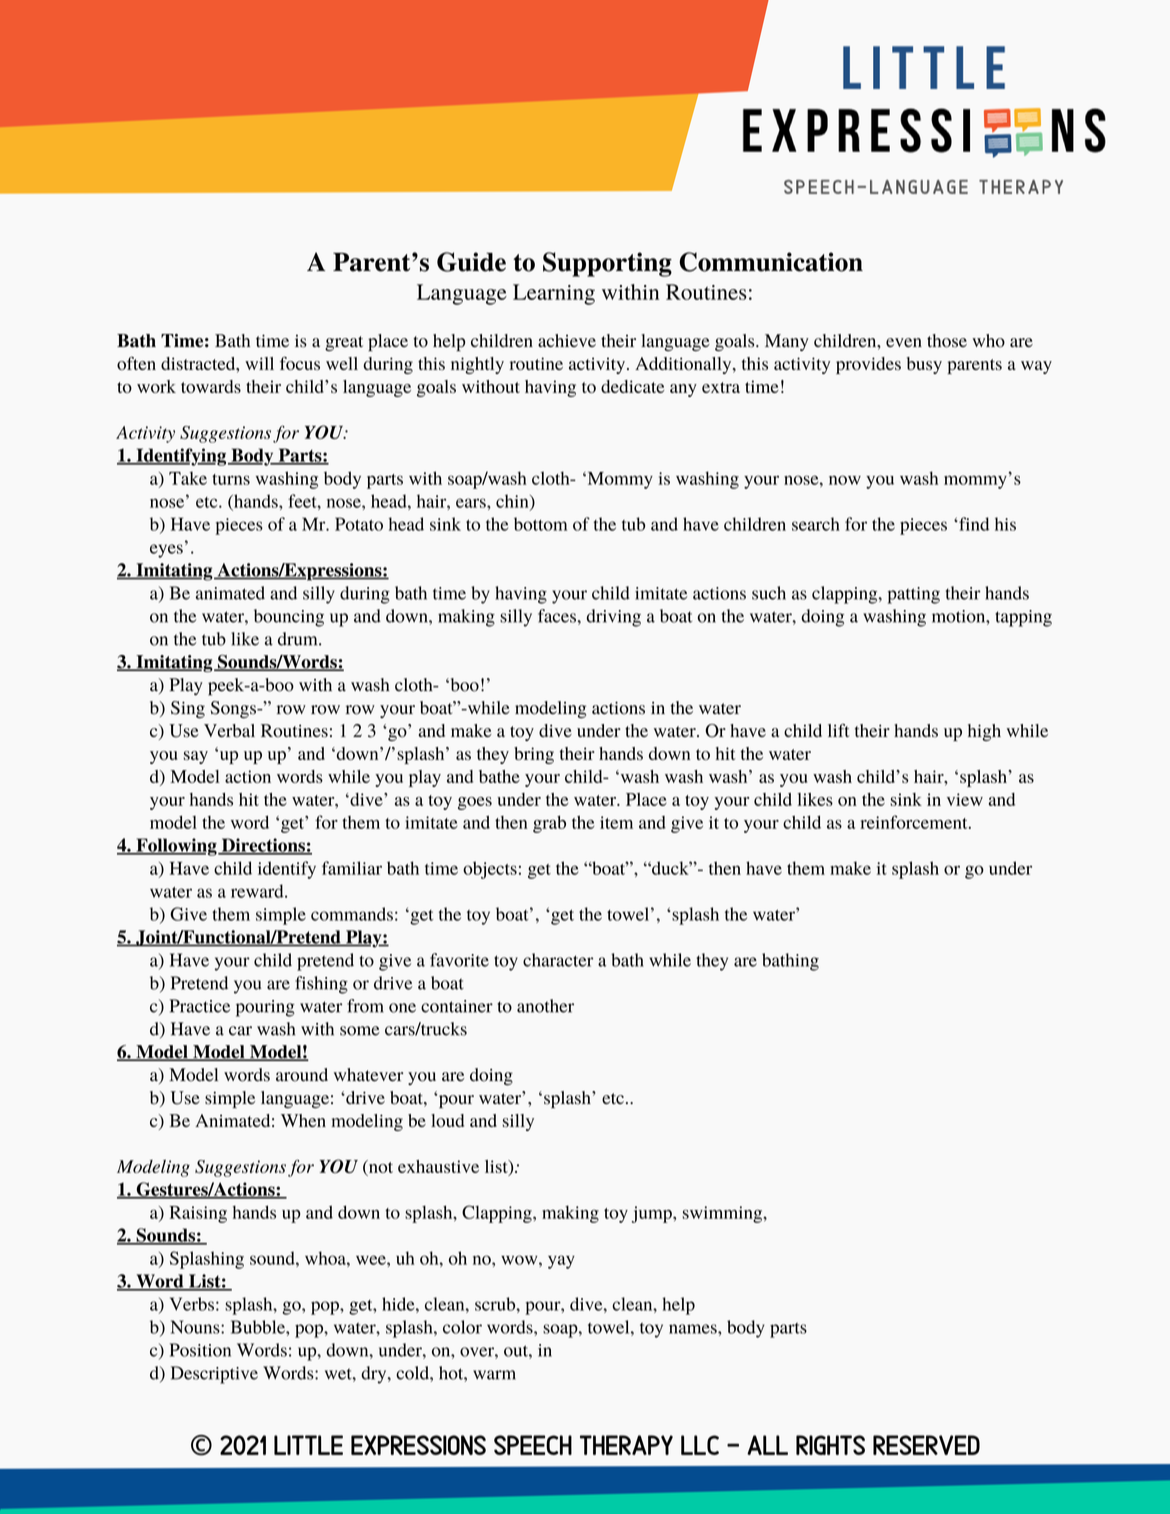  I want to click on patting, so click(913, 595).
